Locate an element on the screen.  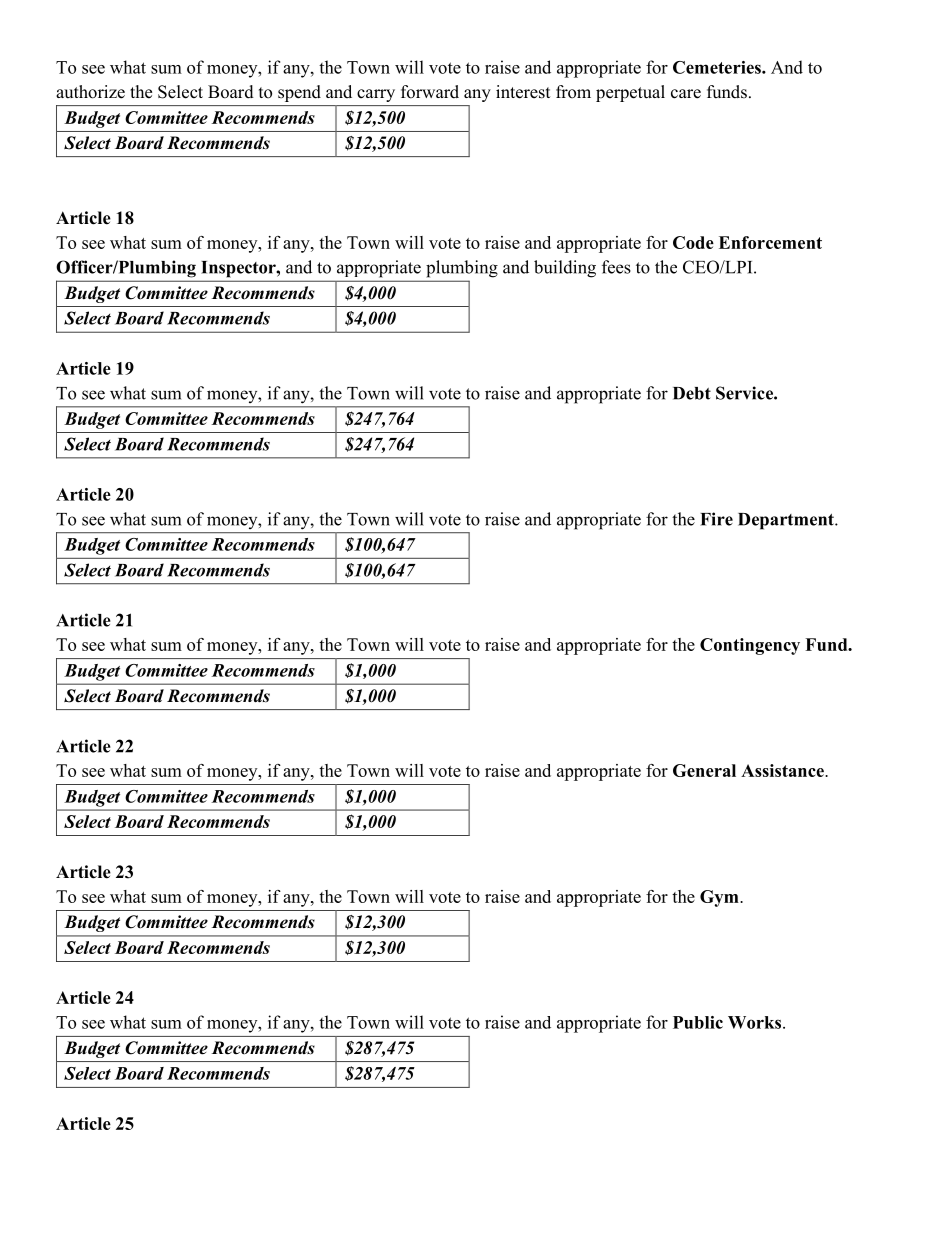
Department is located at coordinates (787, 521).
